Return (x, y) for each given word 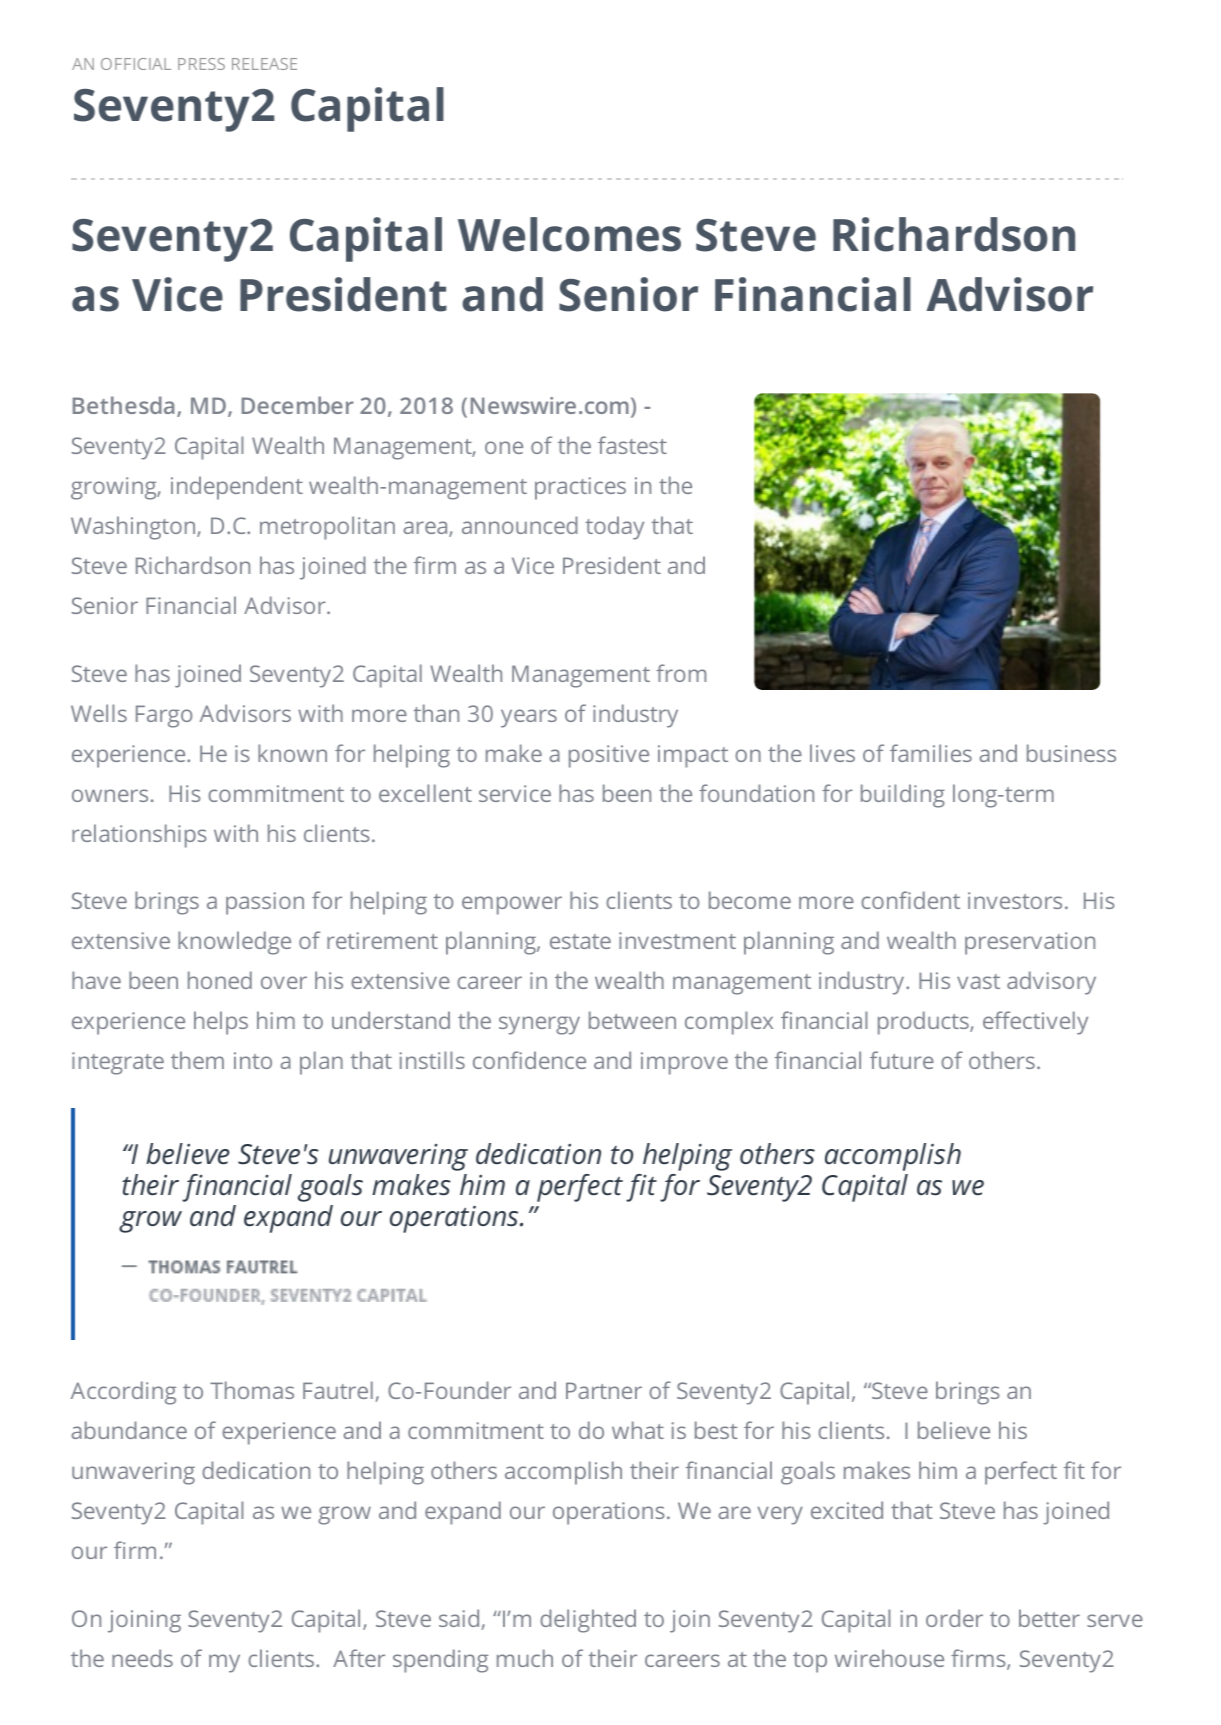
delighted (588, 1621)
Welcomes (569, 234)
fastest (632, 445)
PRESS (201, 64)
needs (142, 1658)
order (954, 1618)
